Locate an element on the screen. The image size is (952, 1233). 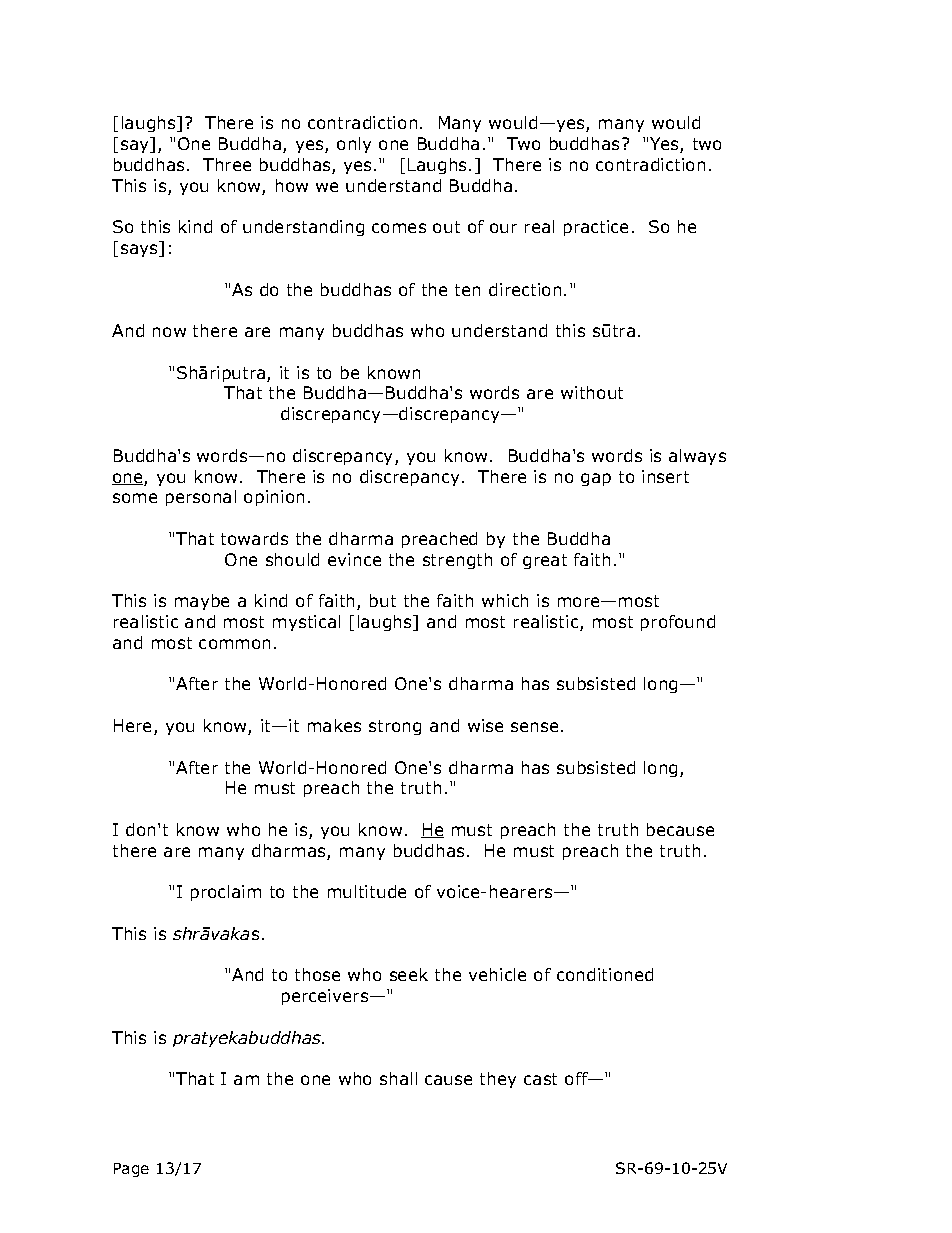
conditioned is located at coordinates (605, 974).
